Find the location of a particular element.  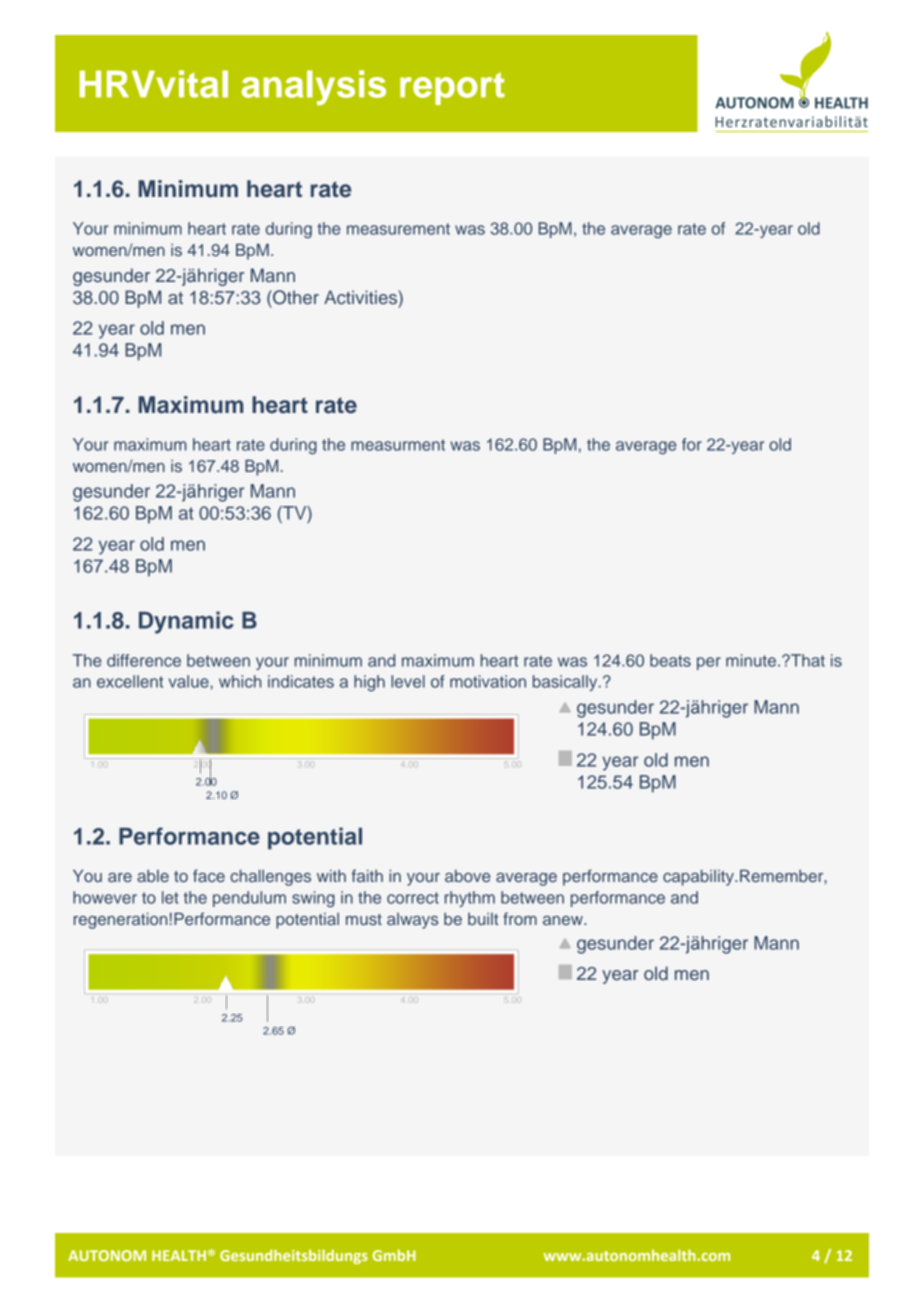

Activities is located at coordinates (361, 297).
